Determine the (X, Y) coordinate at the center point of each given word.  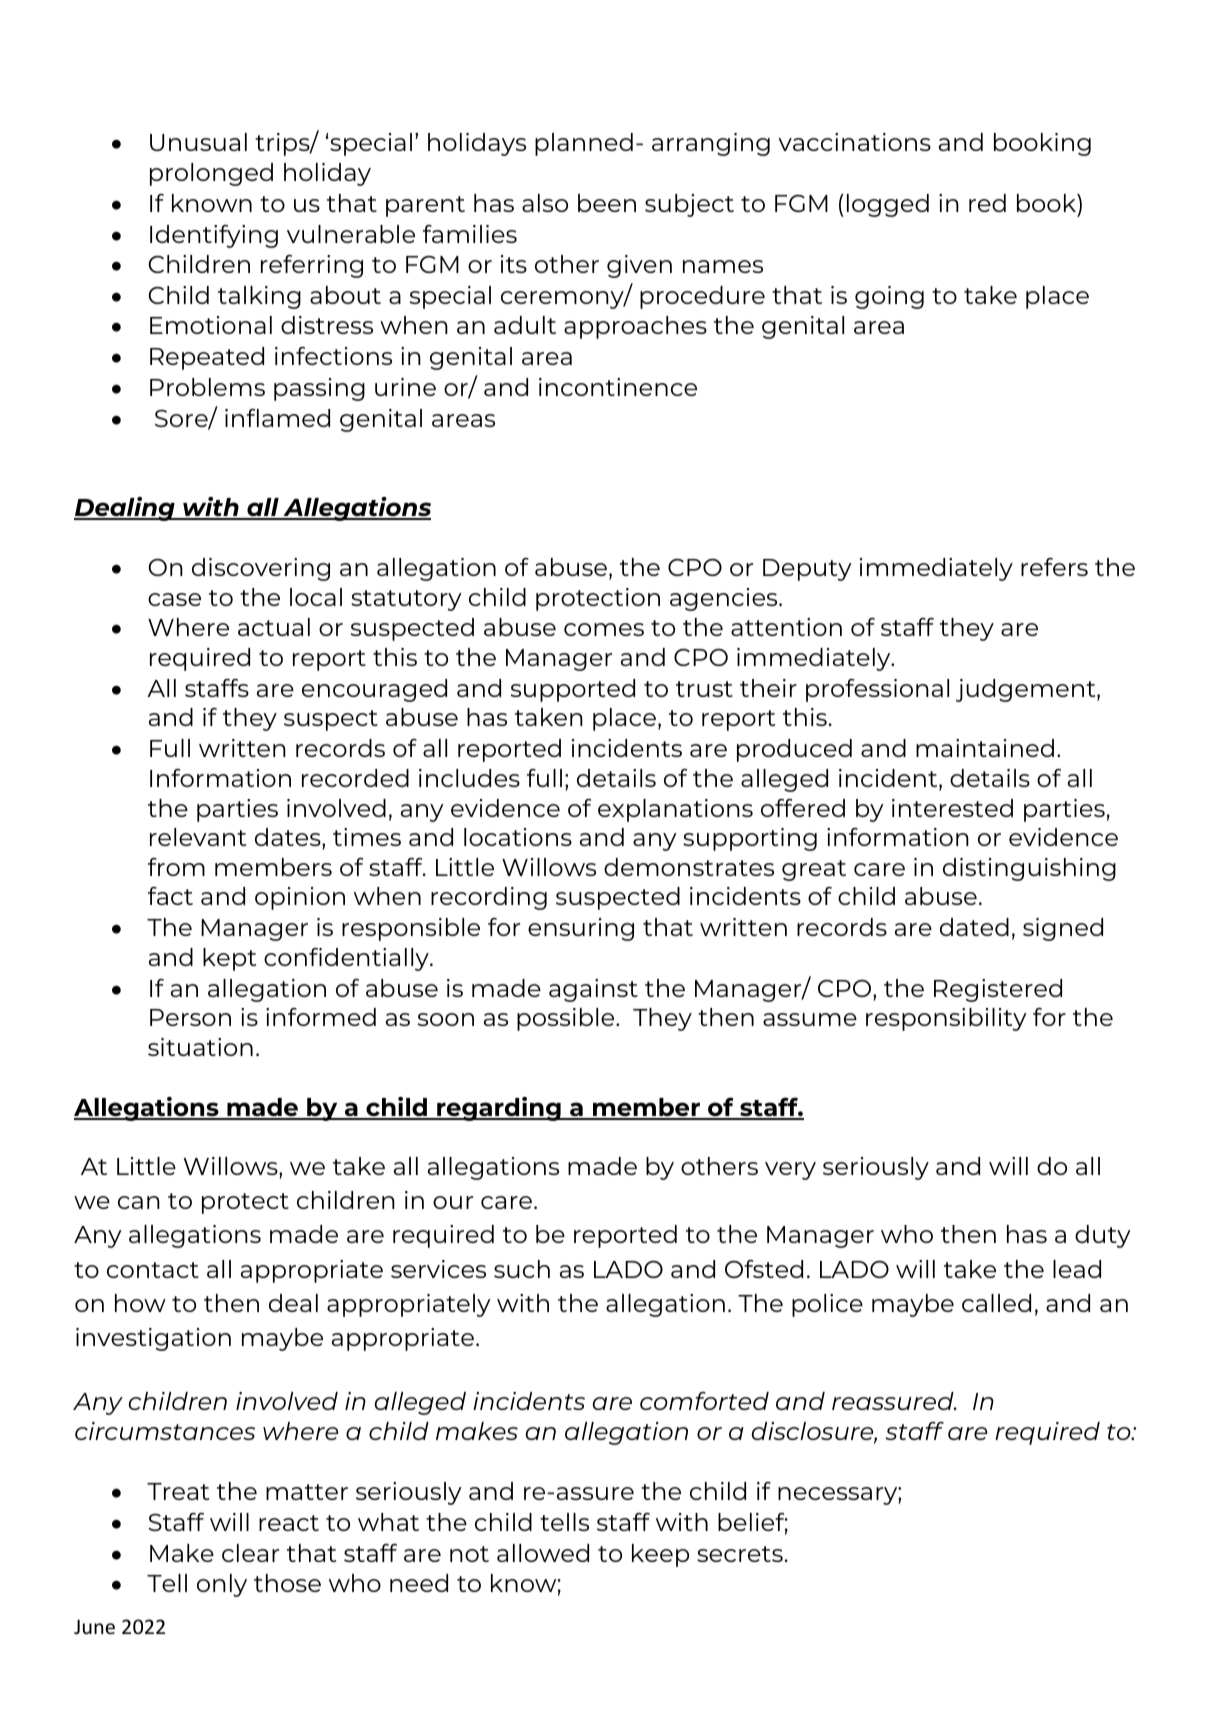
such (522, 1269)
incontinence (618, 387)
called (996, 1303)
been (607, 203)
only (222, 1585)
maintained (985, 748)
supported (573, 690)
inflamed (277, 418)
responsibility (946, 1019)
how (140, 1303)
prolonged (211, 174)
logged (888, 205)
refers (1054, 567)
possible (567, 1019)
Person (190, 1017)
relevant (198, 837)
